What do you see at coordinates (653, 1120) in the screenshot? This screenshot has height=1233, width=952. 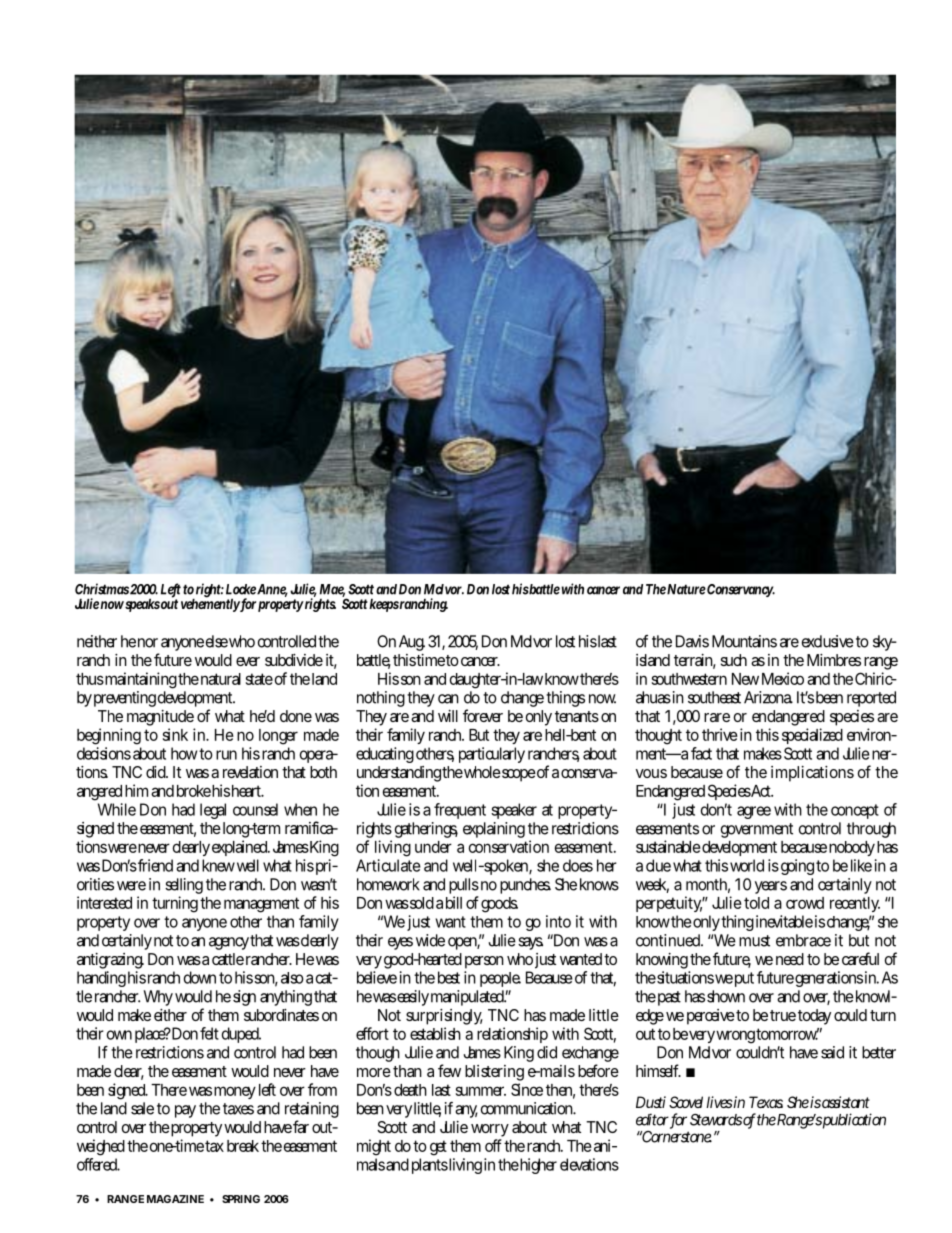 I see `editor` at bounding box center [653, 1120].
